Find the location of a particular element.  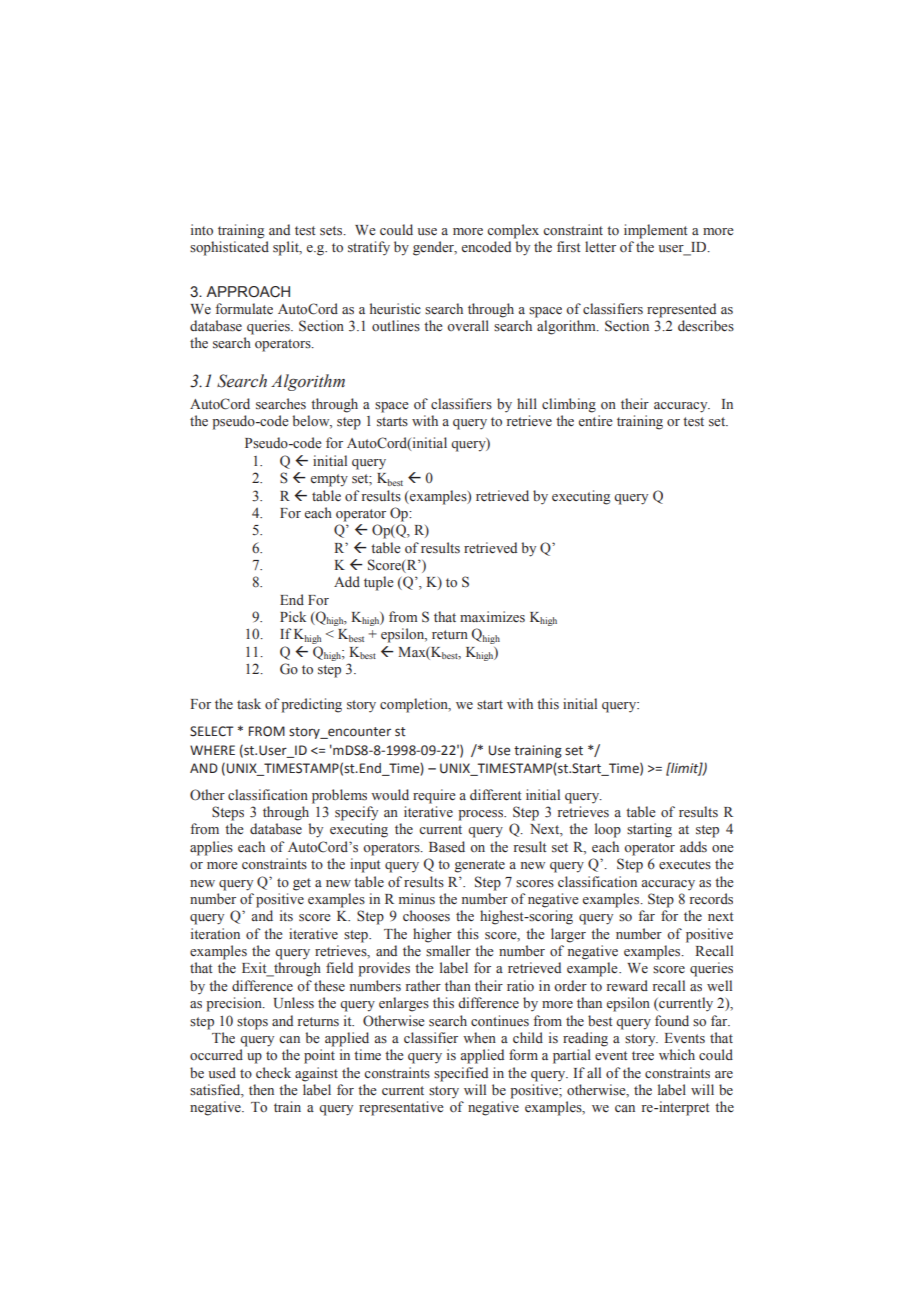

implement is located at coordinates (656, 231).
